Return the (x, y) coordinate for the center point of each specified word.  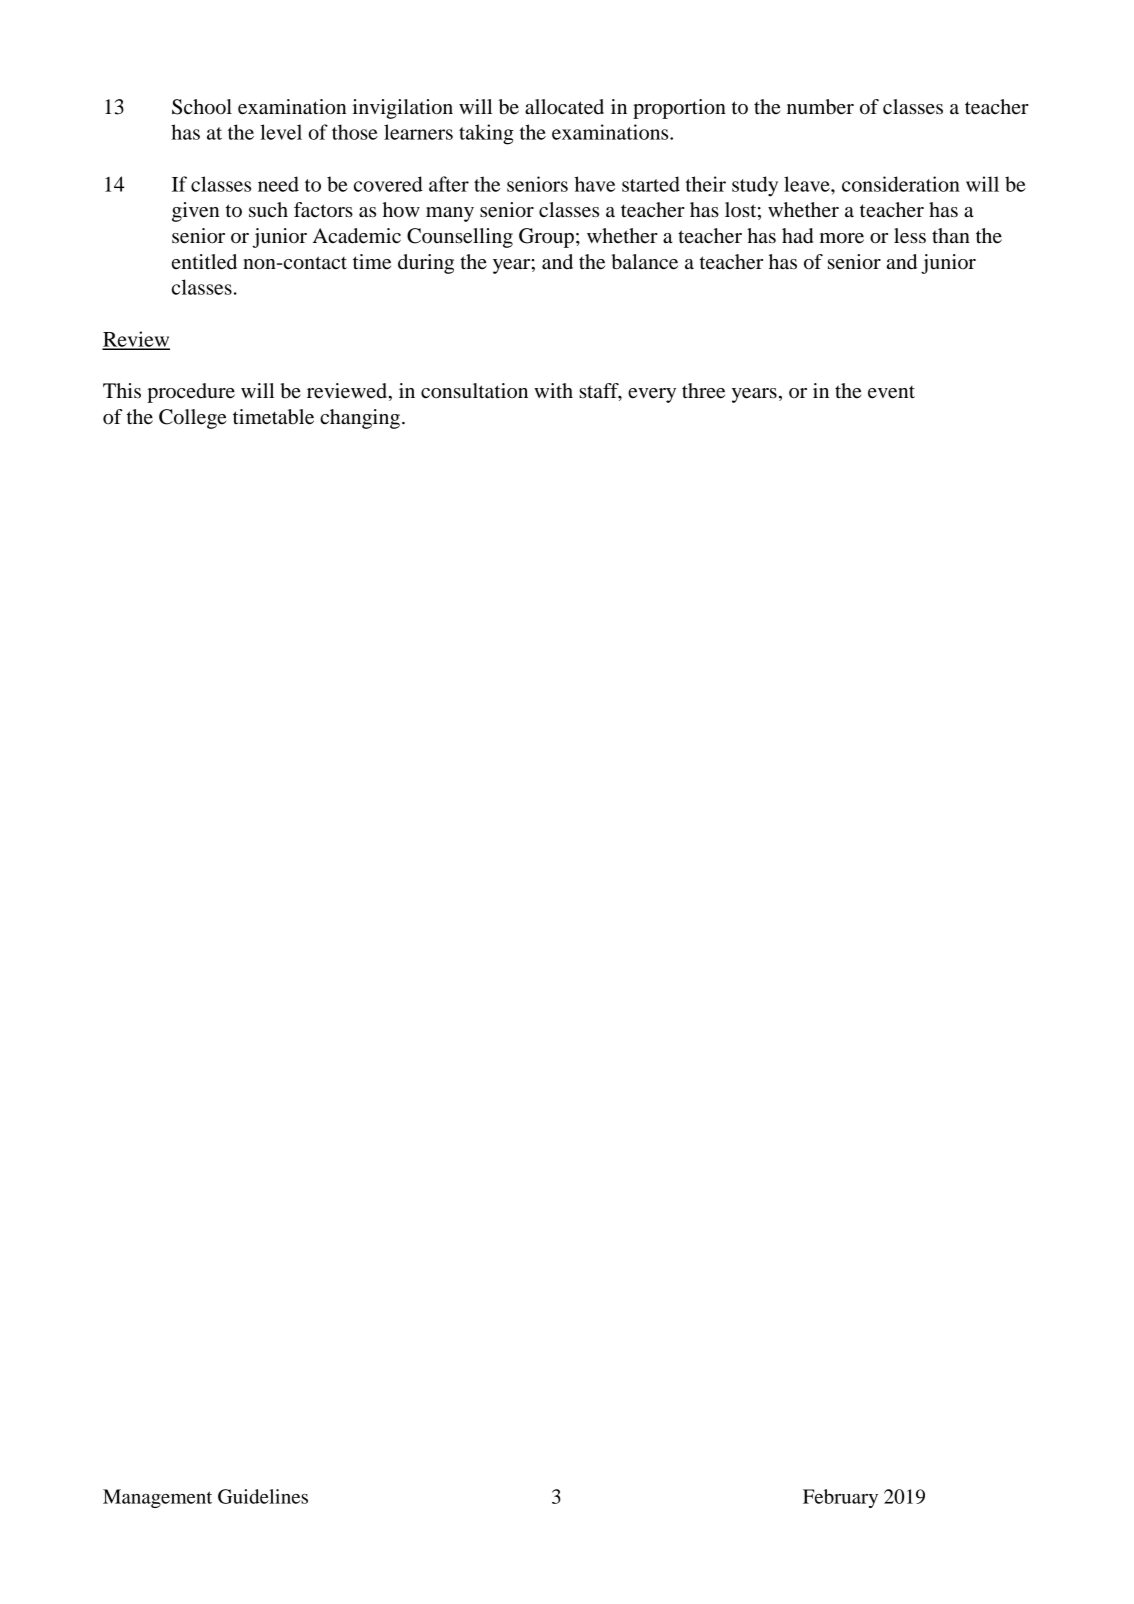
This (122, 391)
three (703, 391)
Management (157, 1498)
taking (486, 134)
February (840, 1498)
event (891, 392)
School (202, 107)
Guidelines (263, 1496)
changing (360, 419)
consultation (474, 391)
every (652, 395)
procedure (191, 393)
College (193, 419)
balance (644, 262)
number (820, 107)
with (553, 390)
